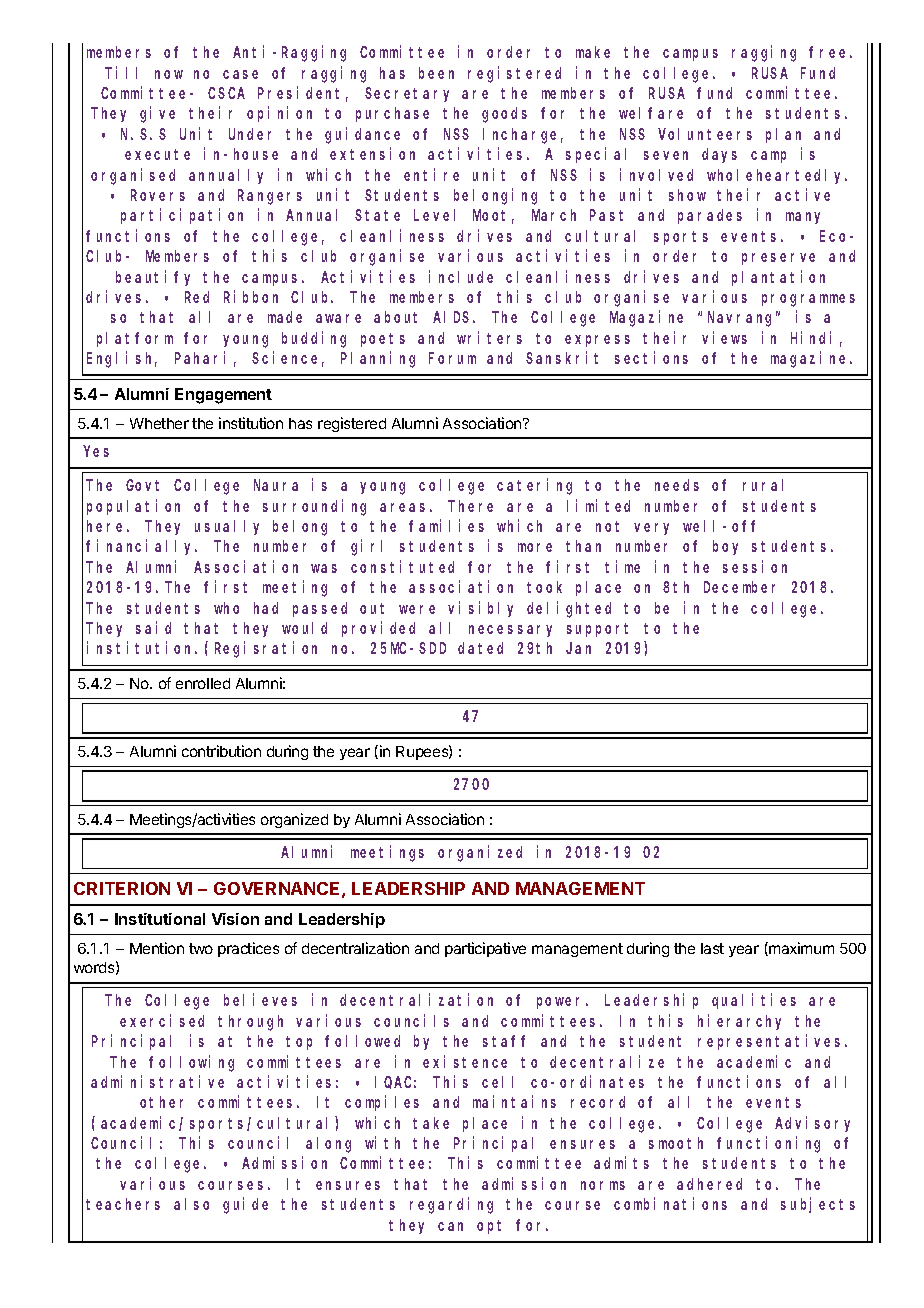 The height and width of the screenshot is (1308, 924). I want to click on with, so click(382, 1142).
